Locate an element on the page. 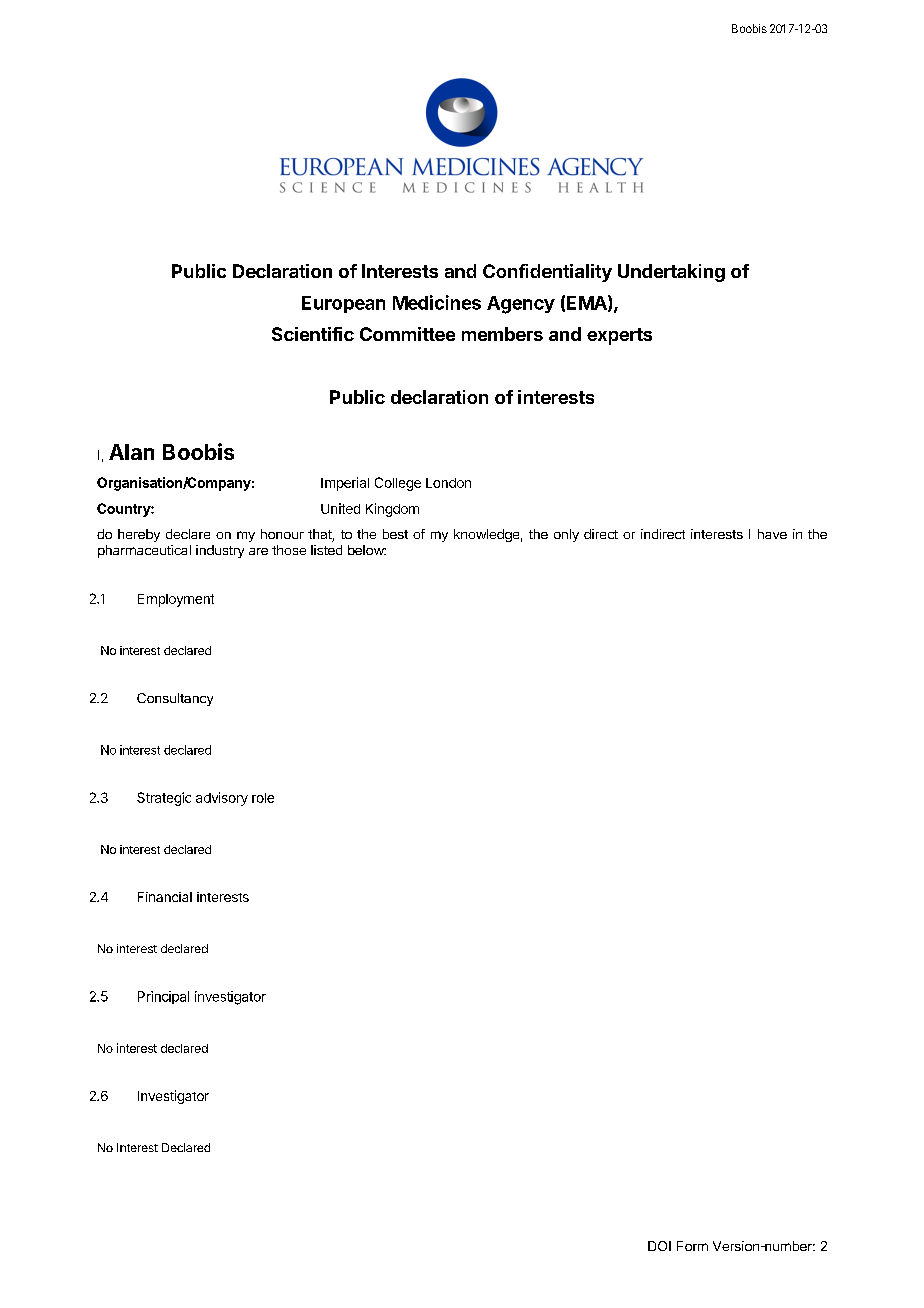  Form is located at coordinates (692, 1246).
